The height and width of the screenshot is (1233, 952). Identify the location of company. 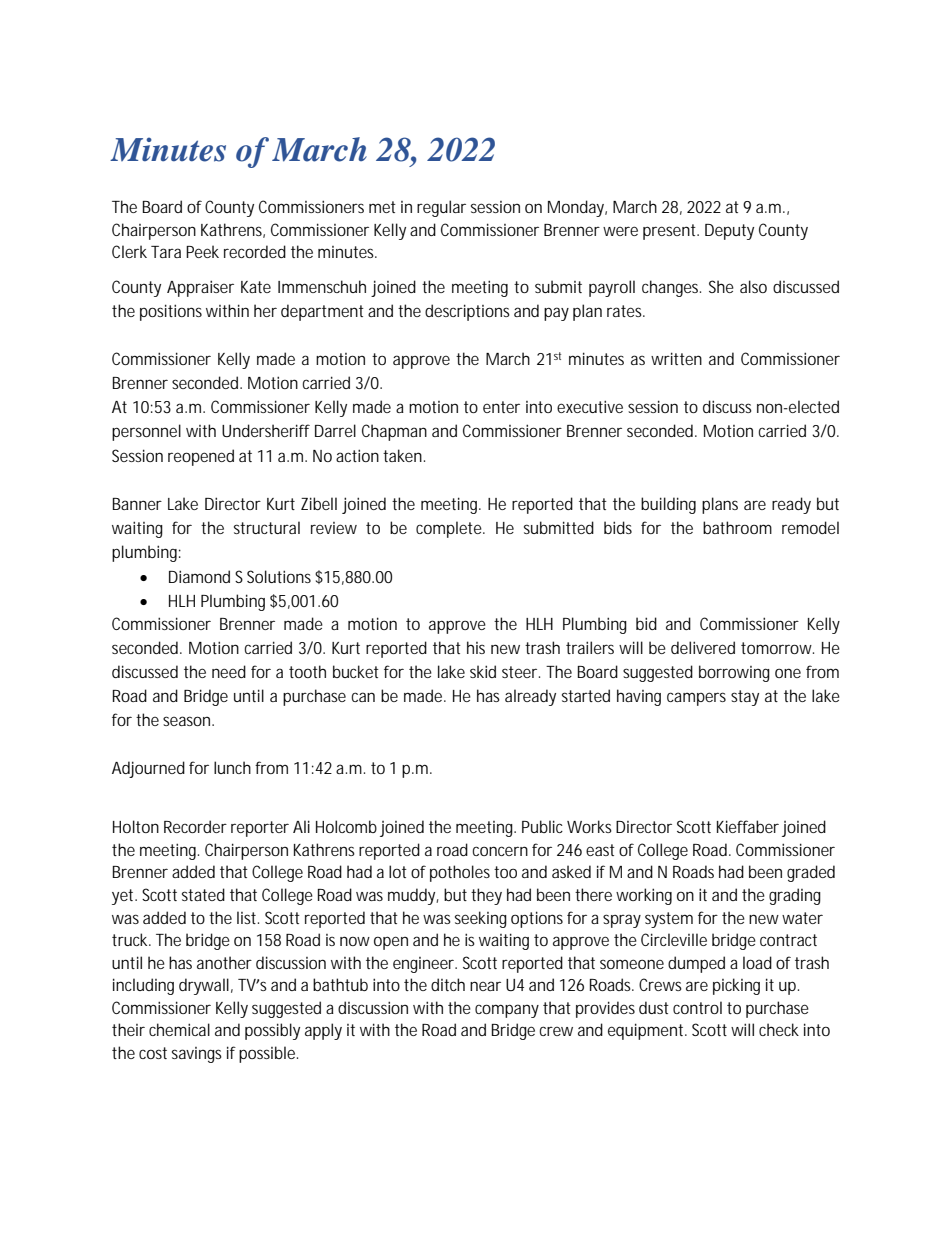
(507, 1011).
